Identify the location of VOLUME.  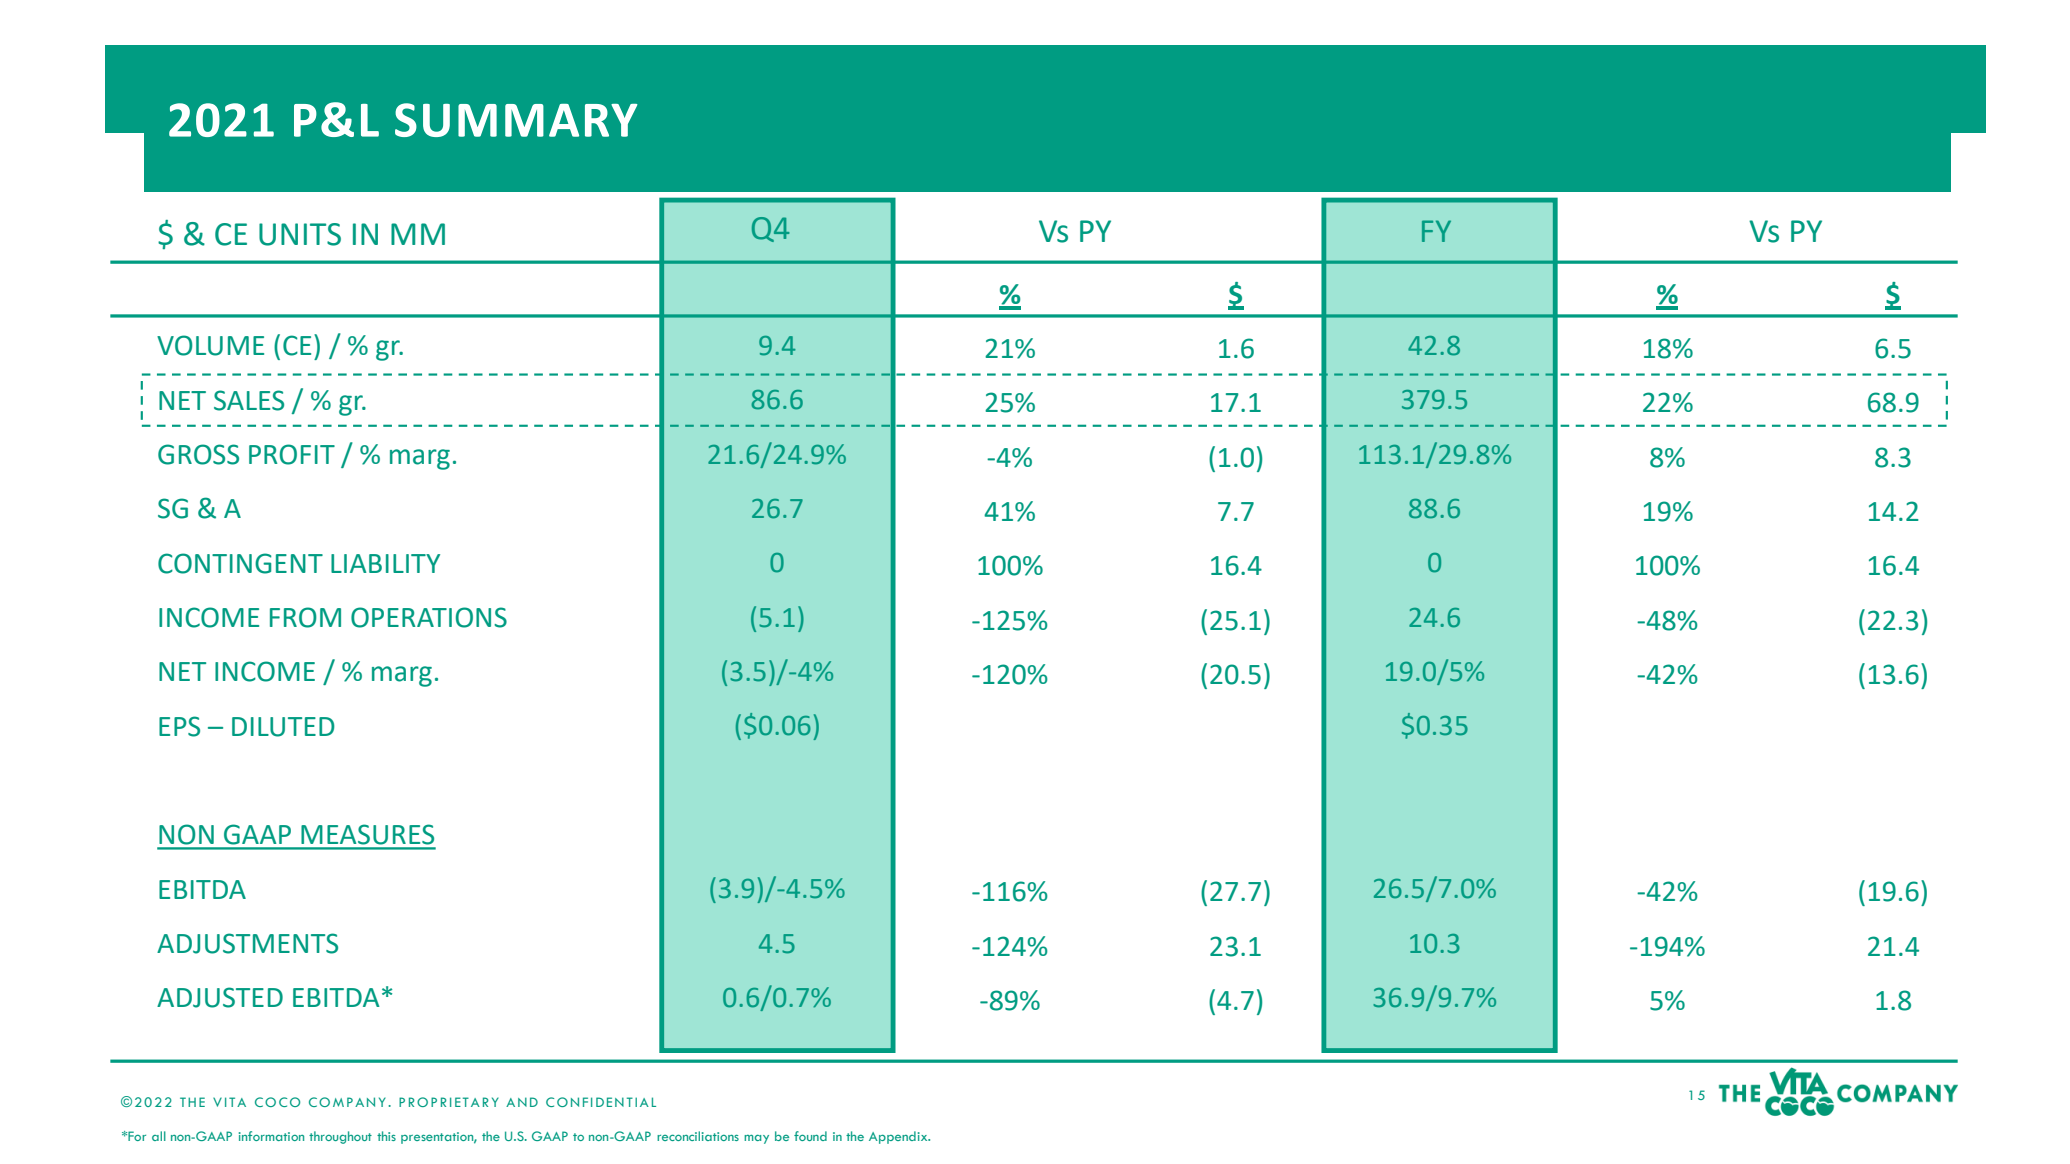
(210, 345).
